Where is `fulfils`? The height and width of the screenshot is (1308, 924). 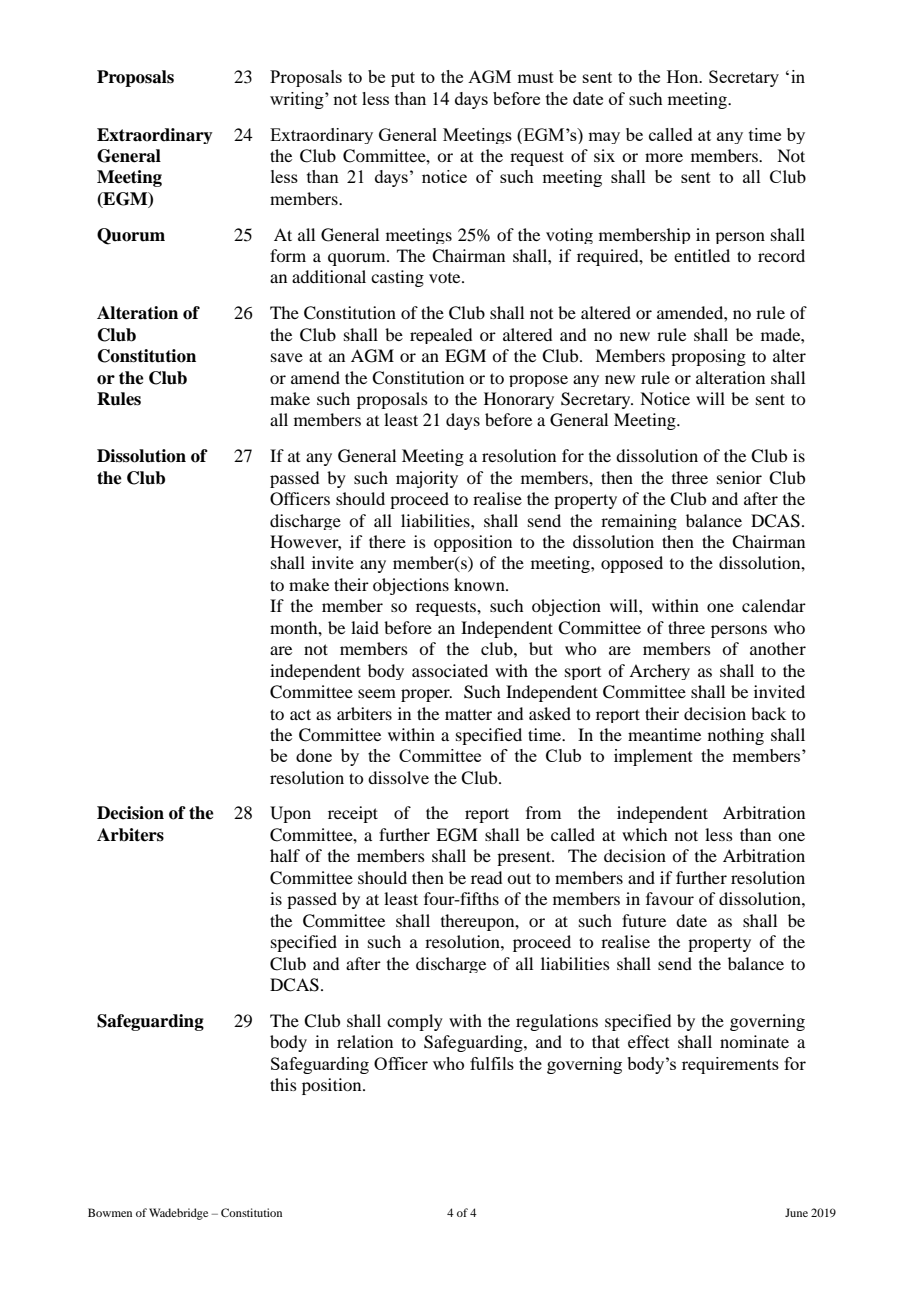
fulfils is located at coordinates (492, 1063).
